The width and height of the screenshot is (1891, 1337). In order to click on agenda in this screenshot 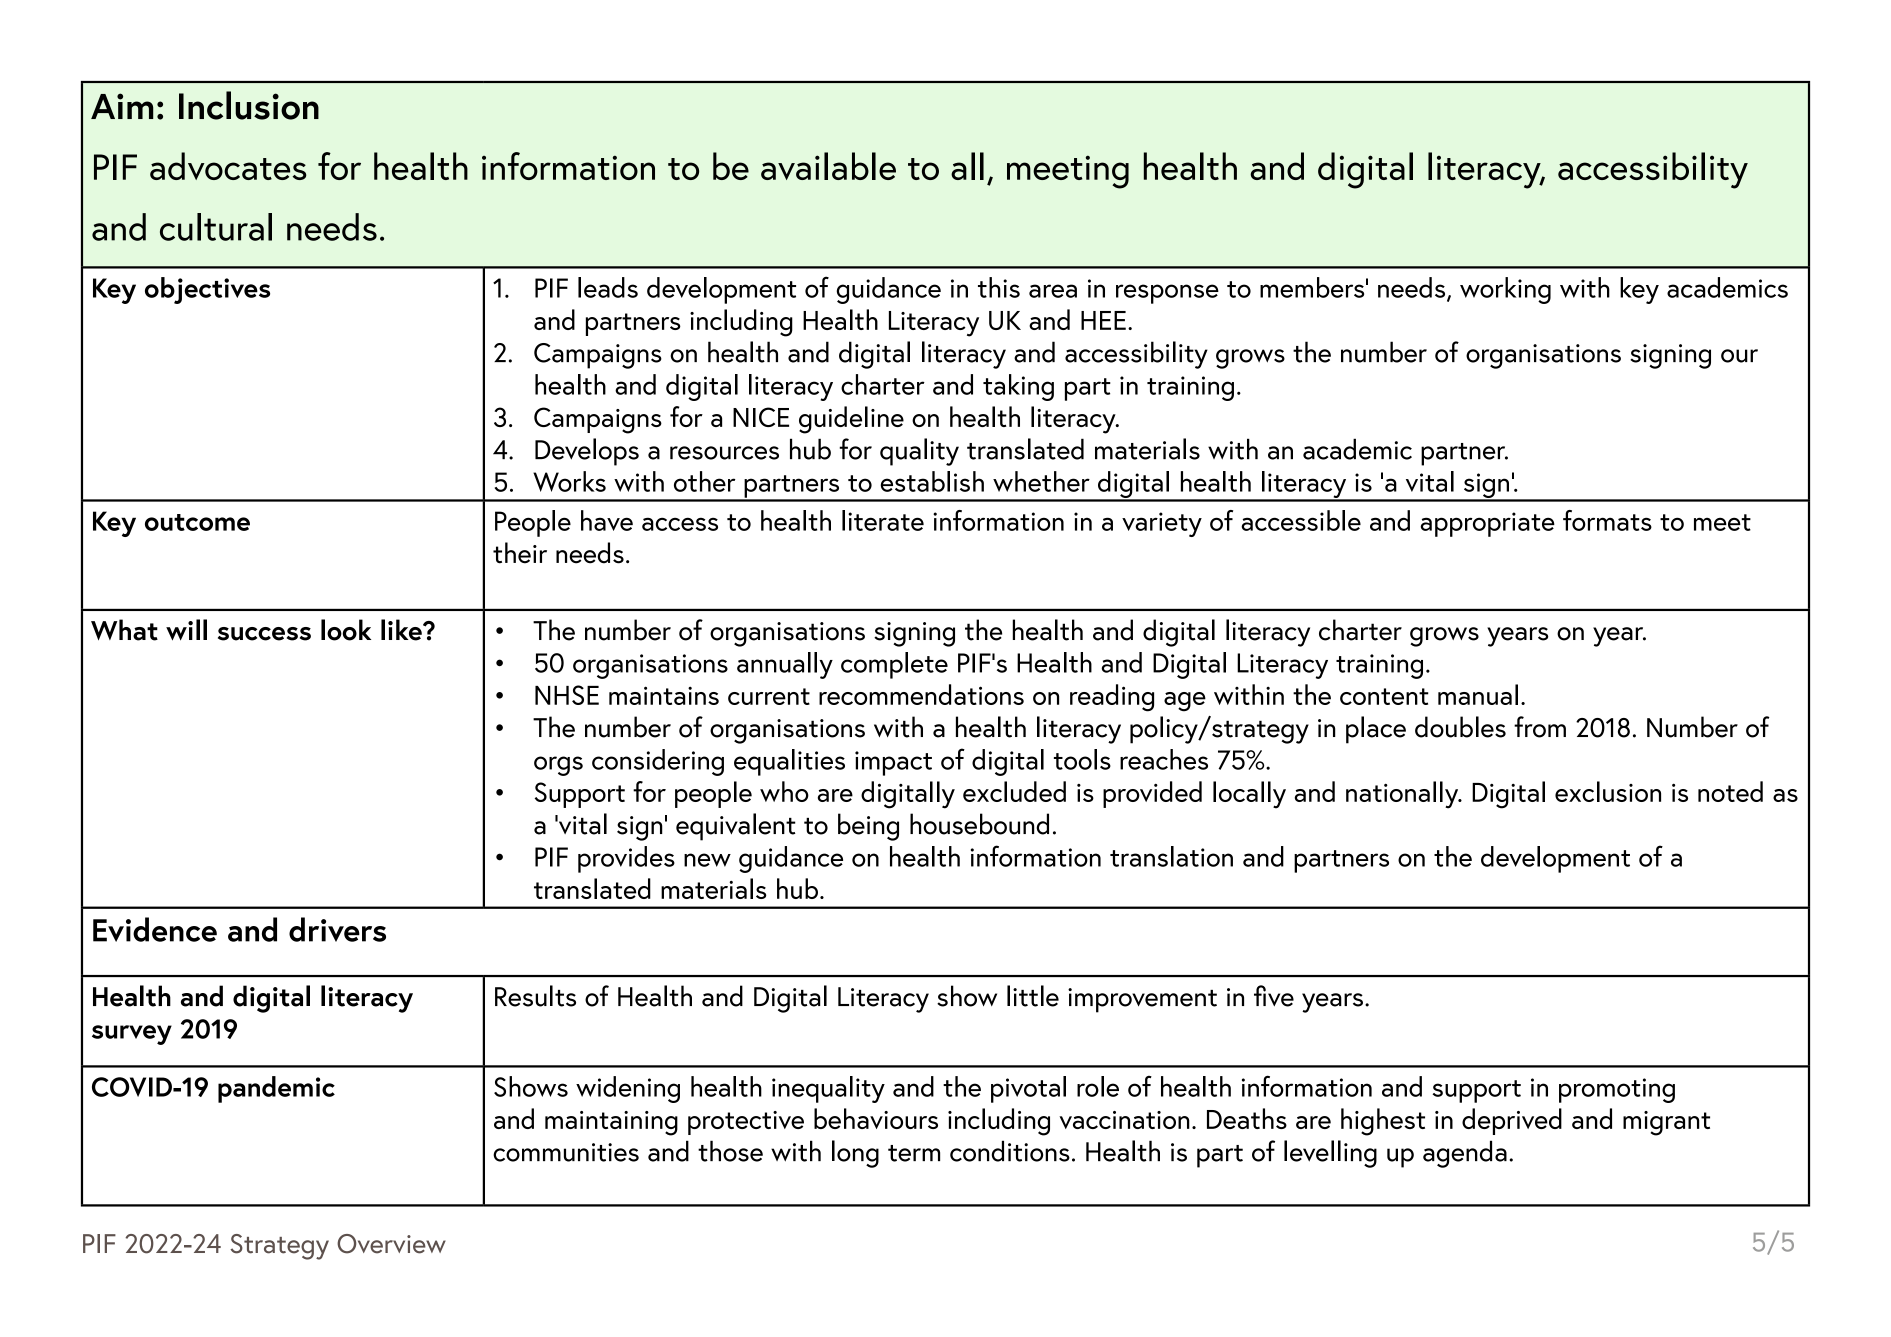, I will do `click(1465, 1154)`.
